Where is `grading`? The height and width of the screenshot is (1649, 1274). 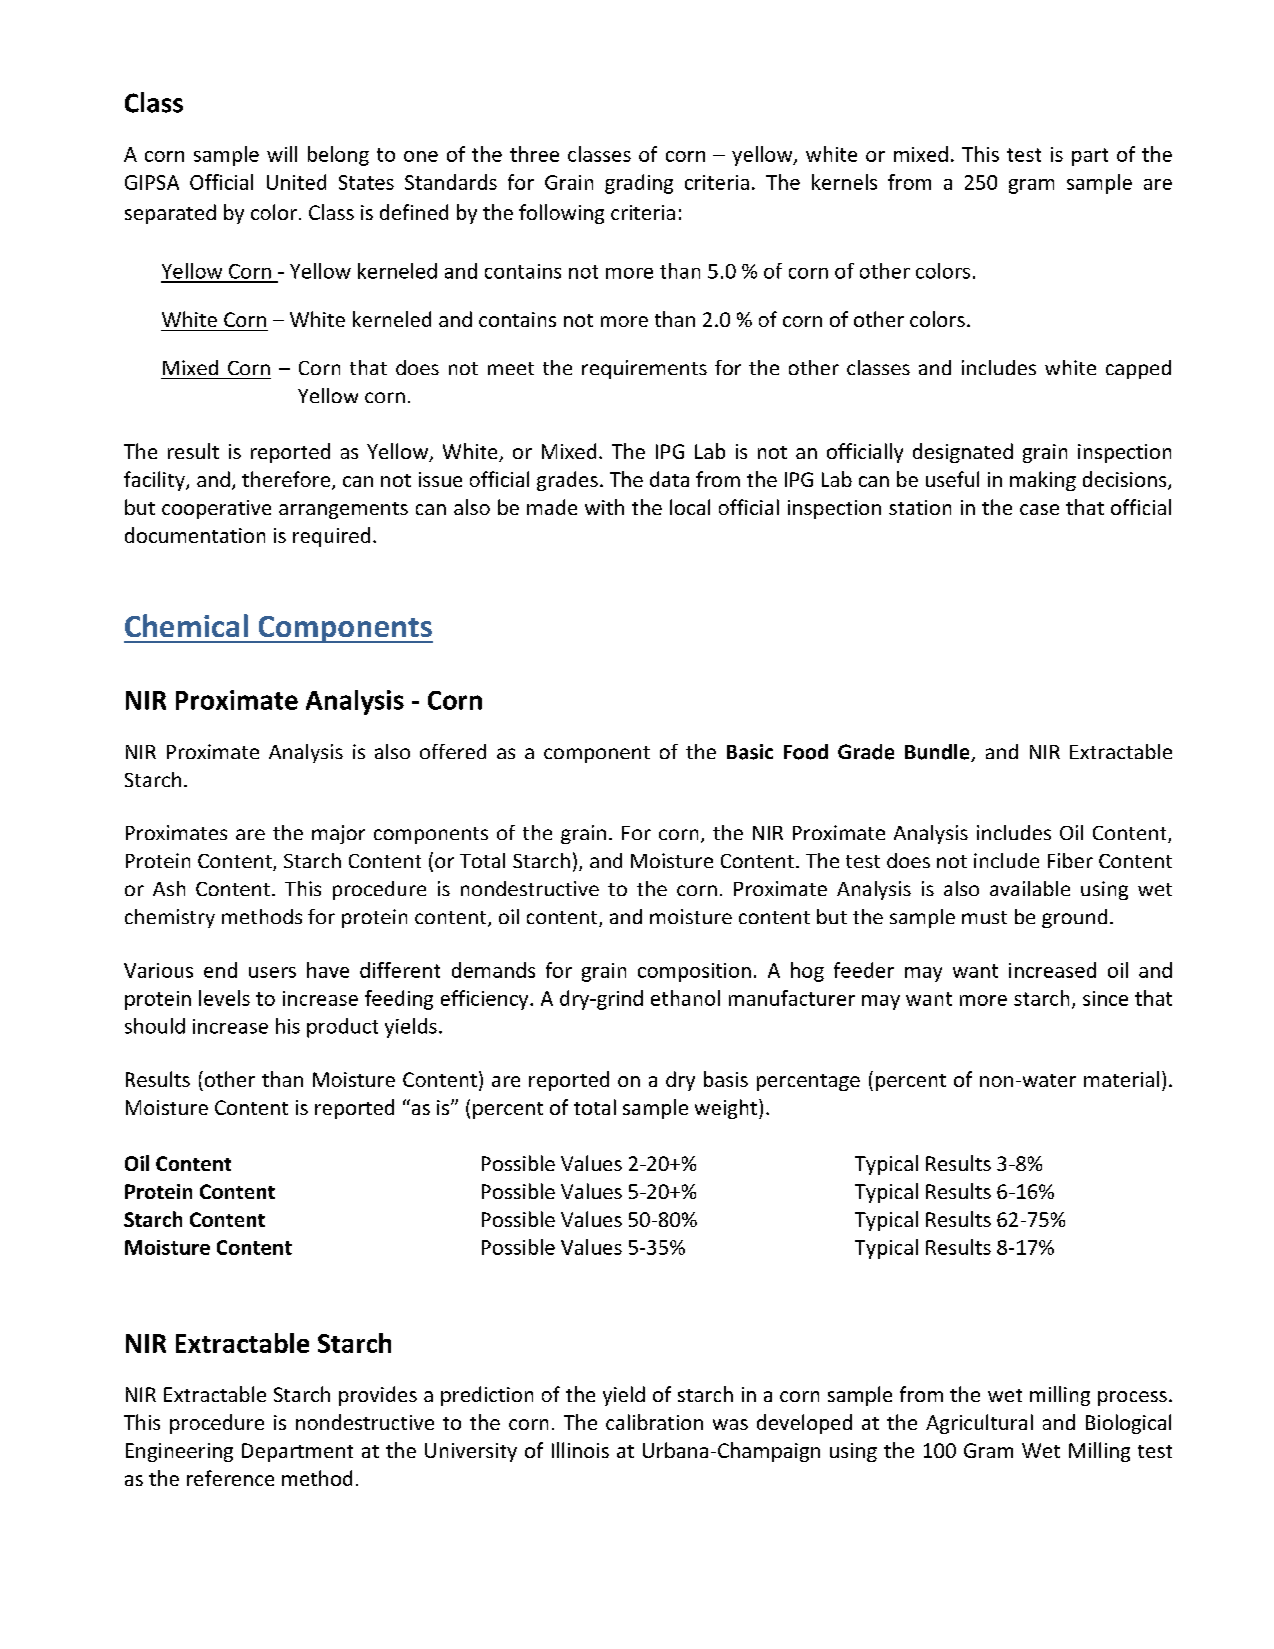 grading is located at coordinates (639, 184).
